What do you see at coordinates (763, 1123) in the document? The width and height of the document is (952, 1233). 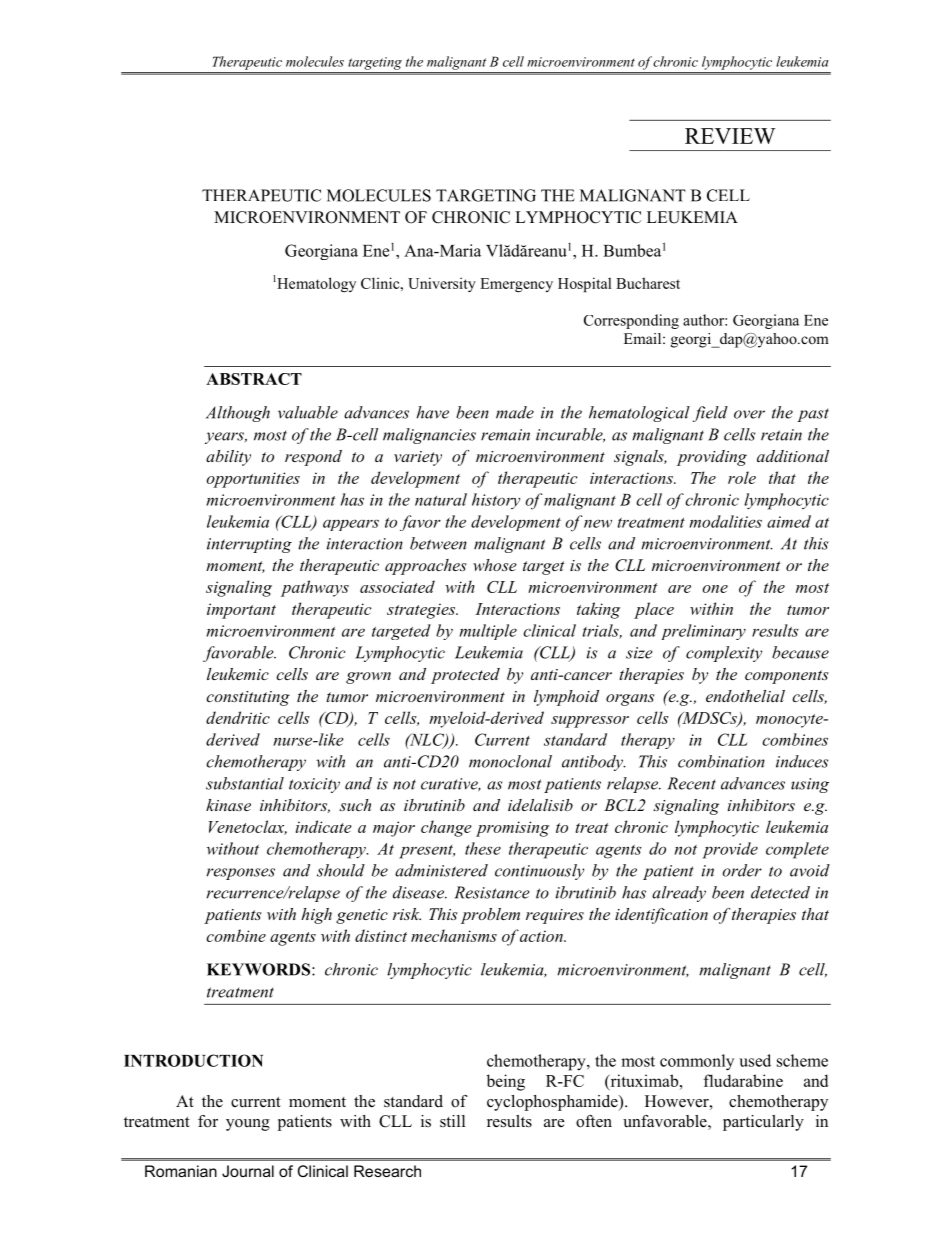 I see `particularly` at bounding box center [763, 1123].
